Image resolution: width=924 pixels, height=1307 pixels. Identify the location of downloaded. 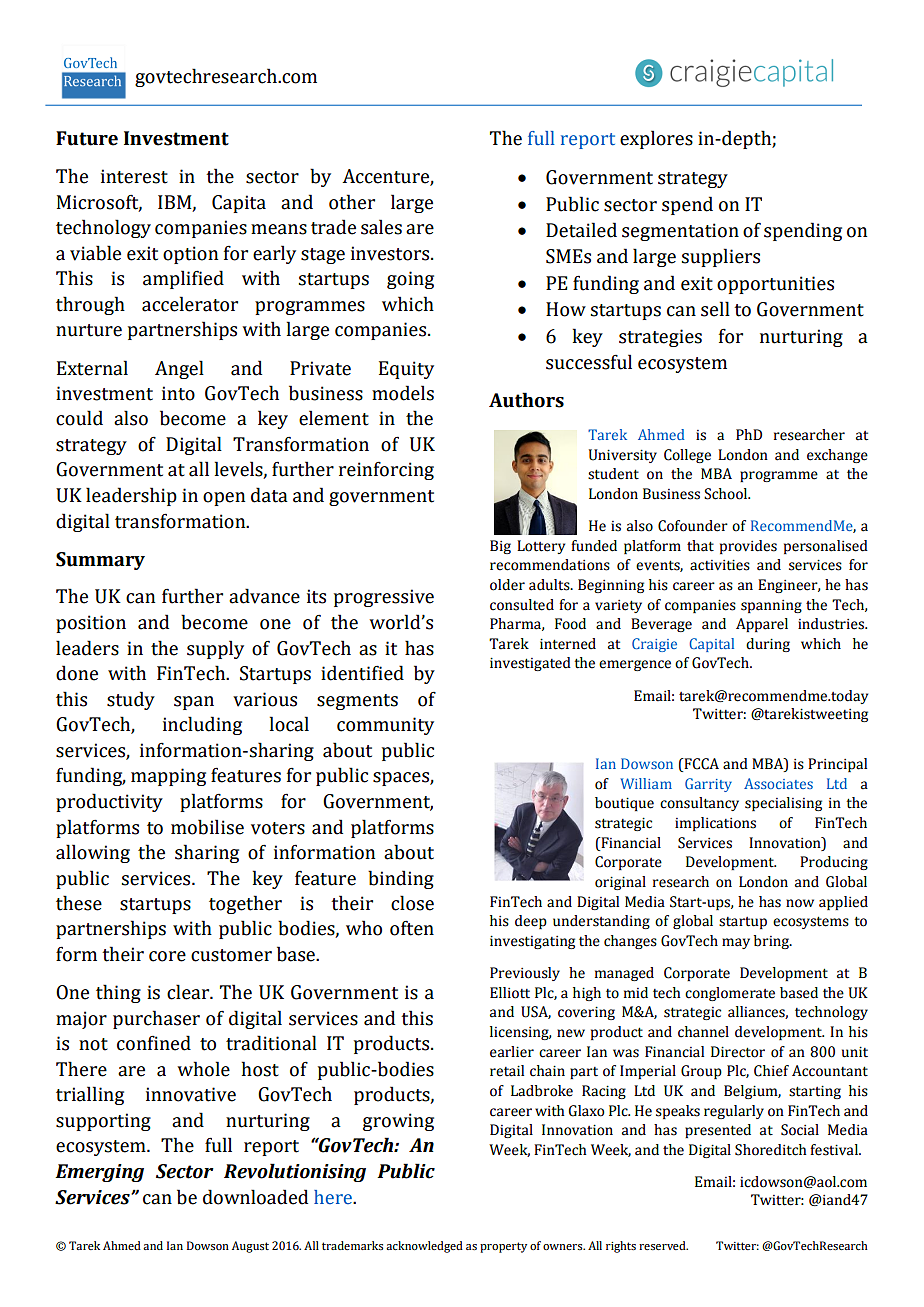
(255, 1197).
